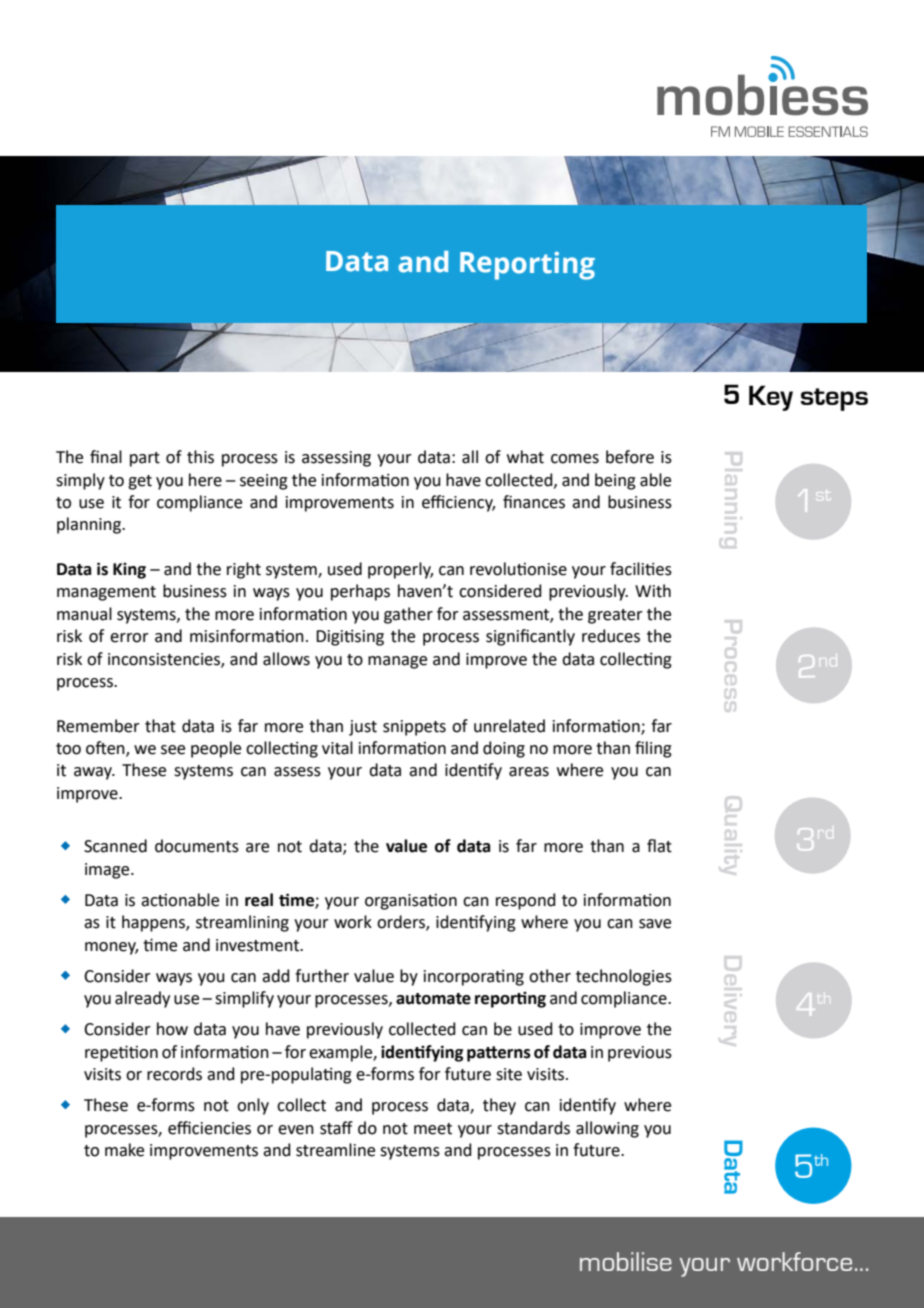  Describe the element at coordinates (124, 1150) in the image. I see `make` at that location.
